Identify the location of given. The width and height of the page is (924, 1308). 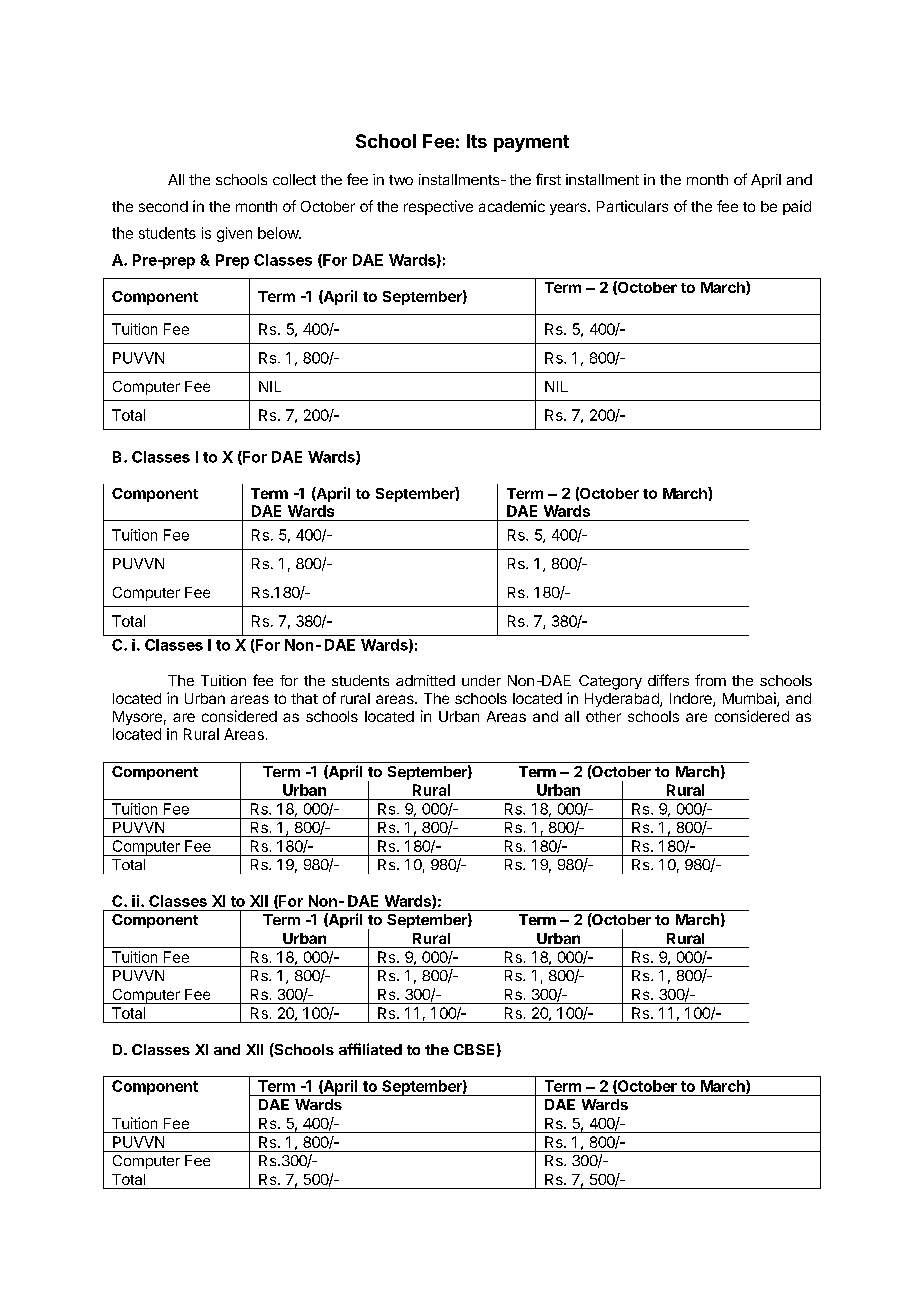
(234, 234).
